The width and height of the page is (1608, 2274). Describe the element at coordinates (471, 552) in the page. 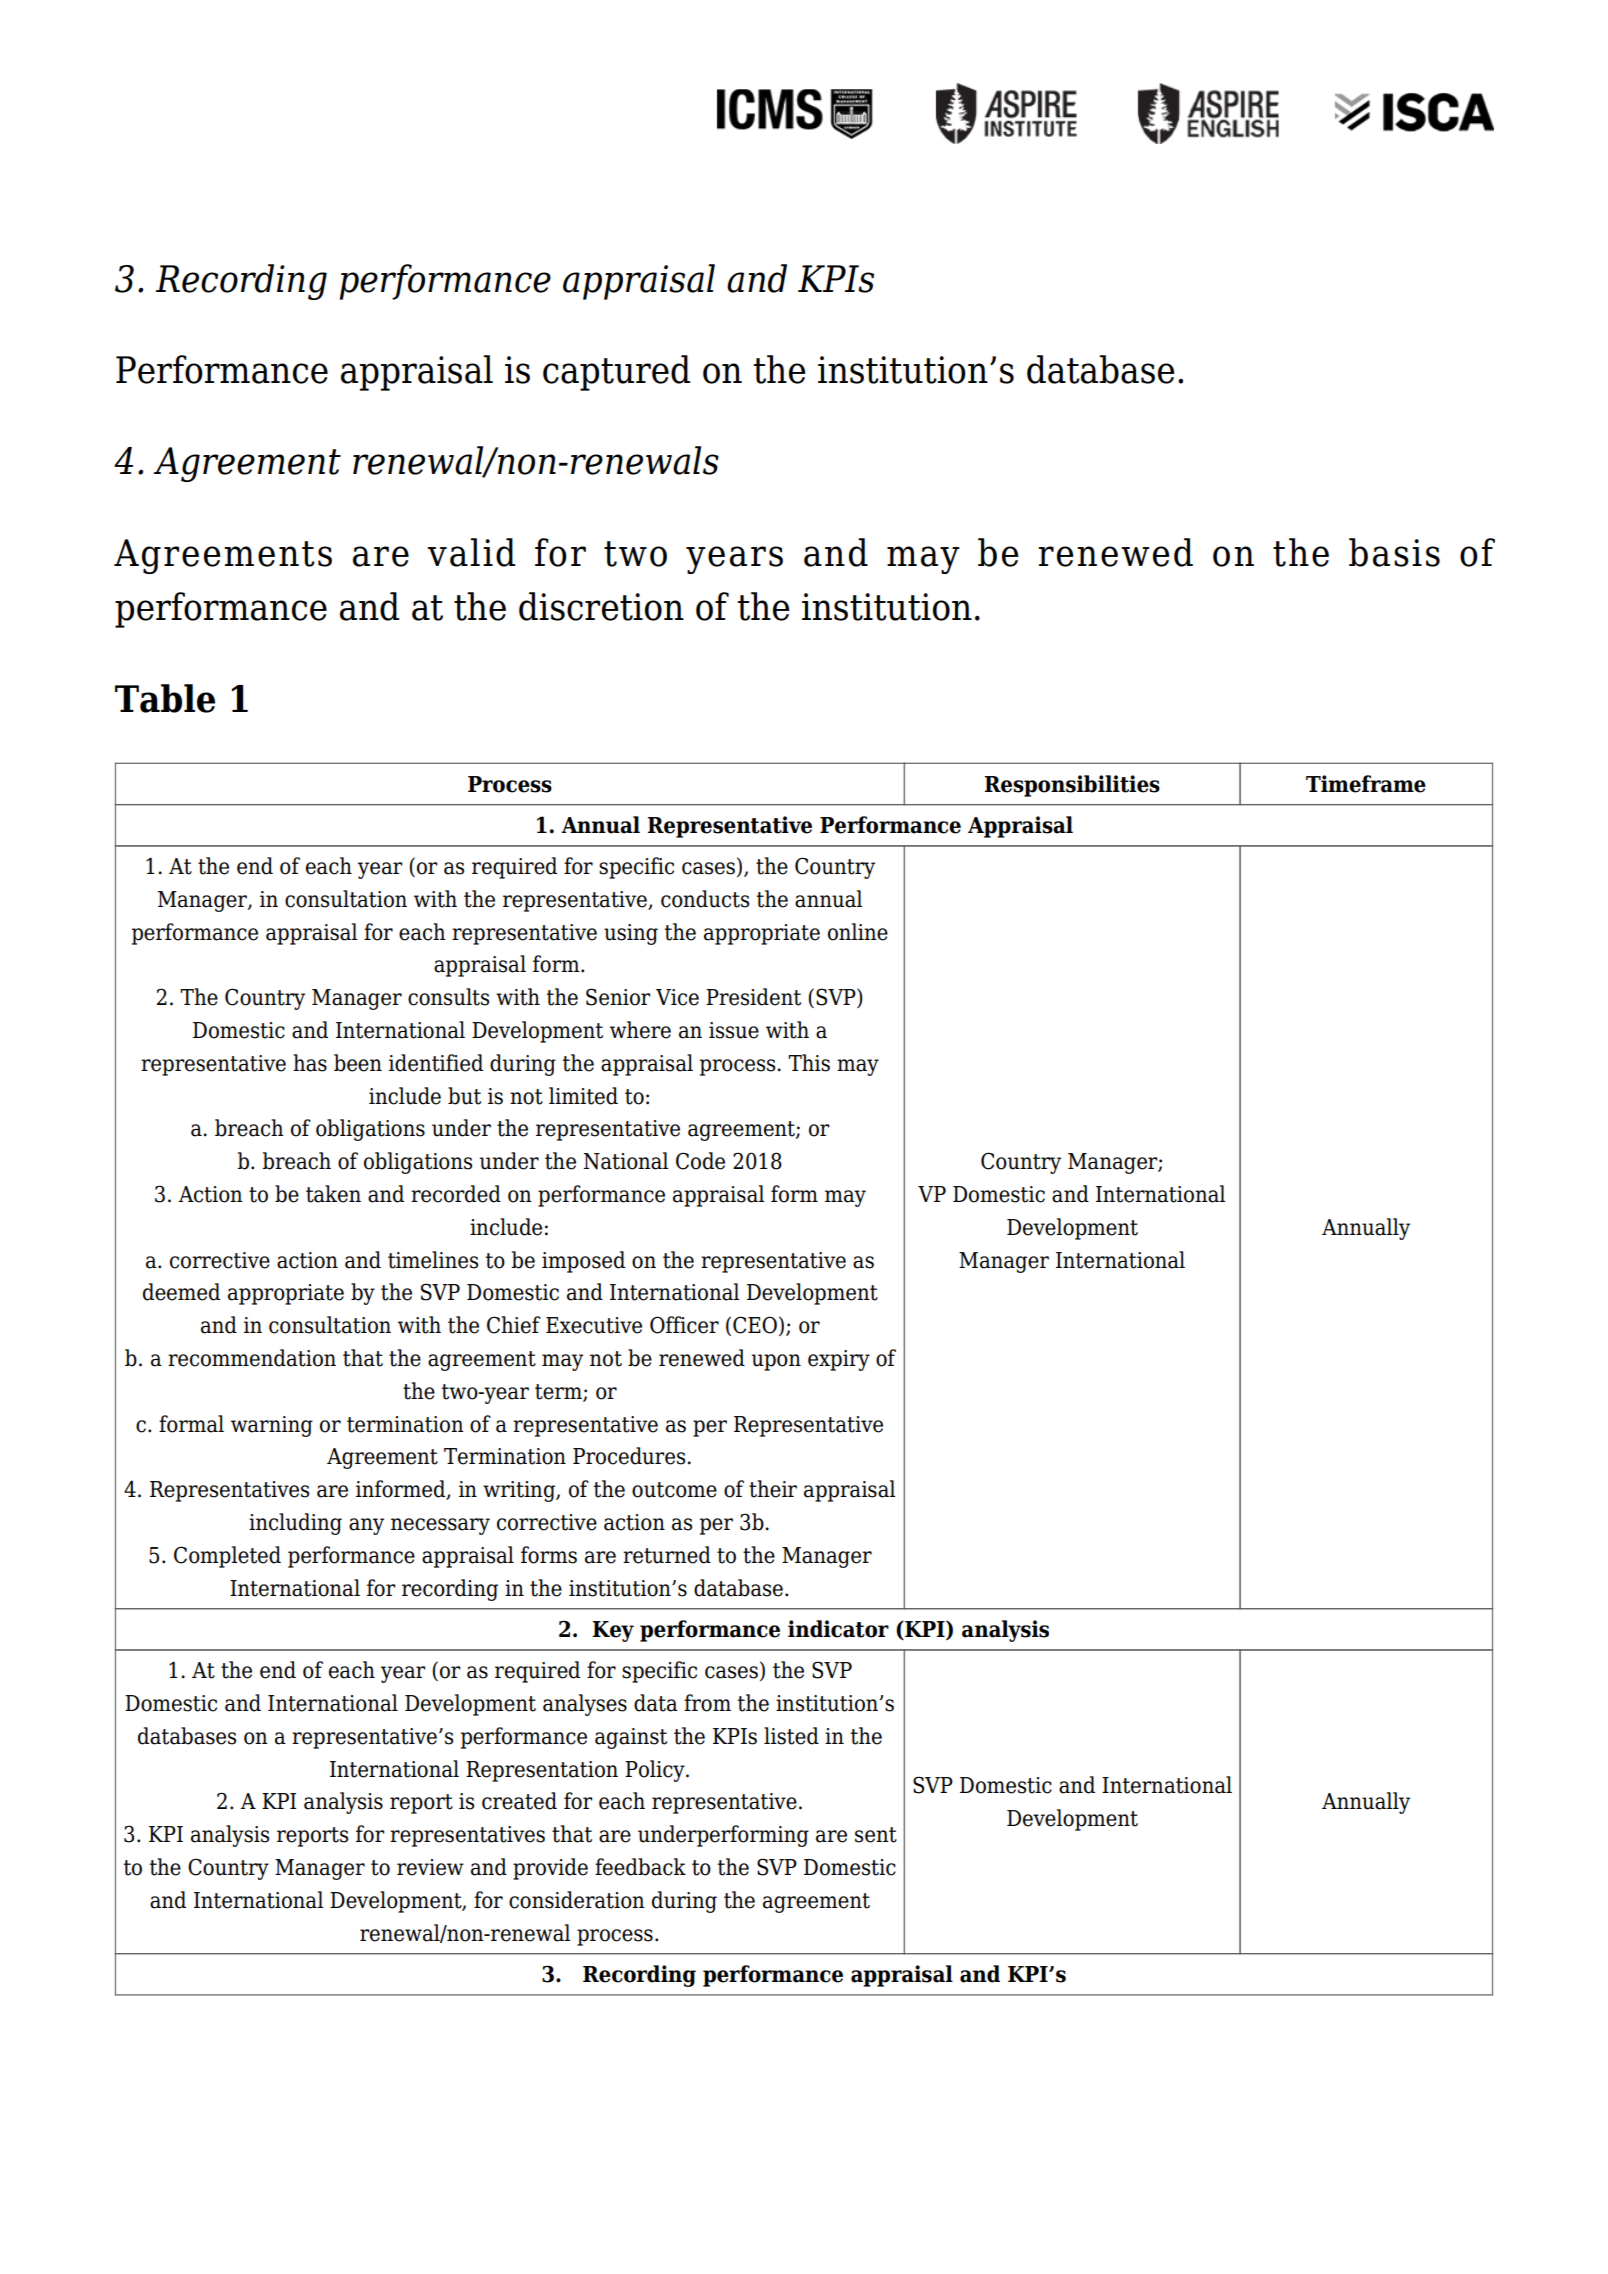

I see `valid` at that location.
